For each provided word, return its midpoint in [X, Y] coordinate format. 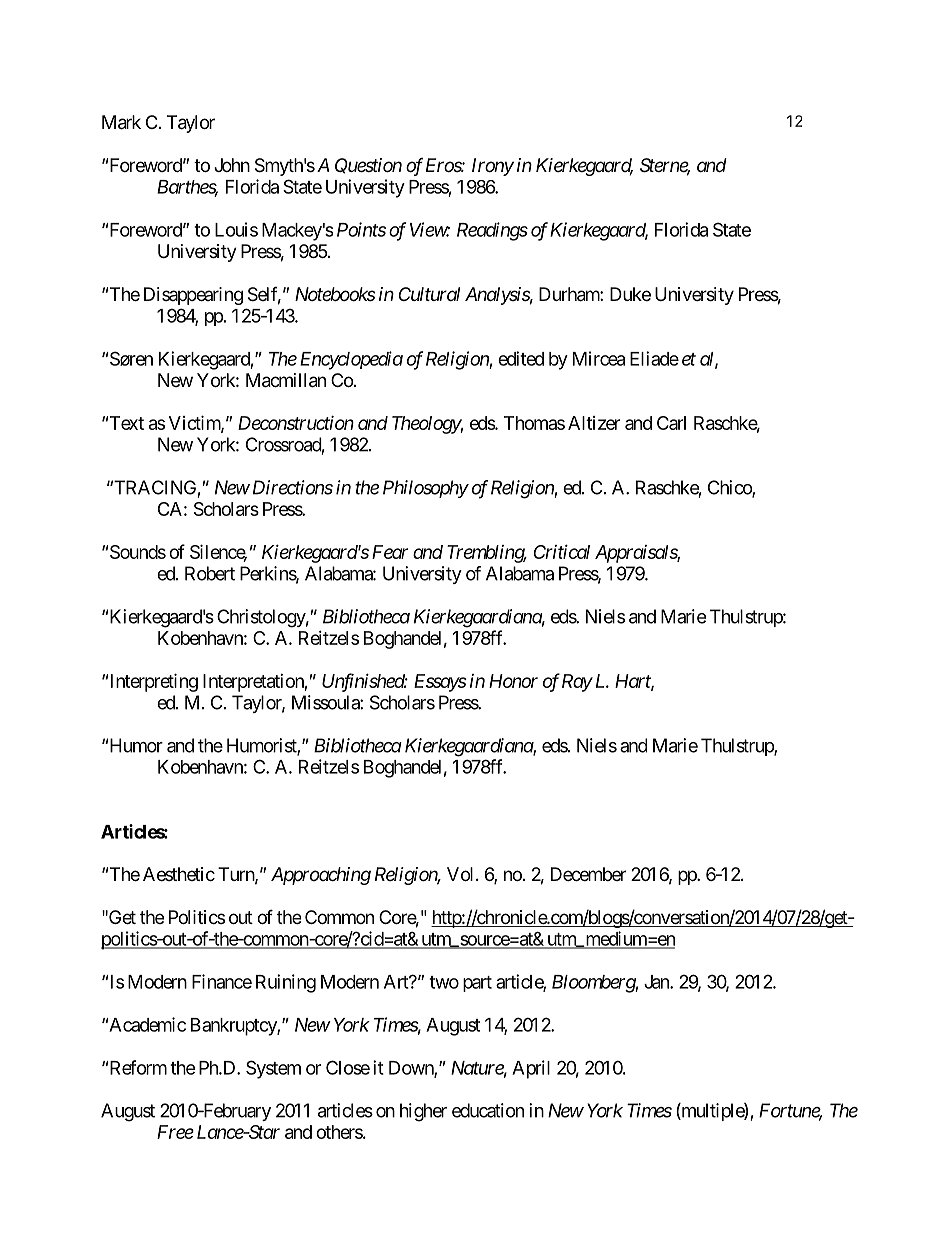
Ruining [286, 983]
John [232, 165]
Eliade [654, 358]
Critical [561, 551]
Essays [440, 683]
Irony [493, 167]
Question [368, 166]
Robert [210, 573]
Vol [462, 874]
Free [175, 1132]
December [588, 874]
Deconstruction [296, 423]
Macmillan [286, 380]
